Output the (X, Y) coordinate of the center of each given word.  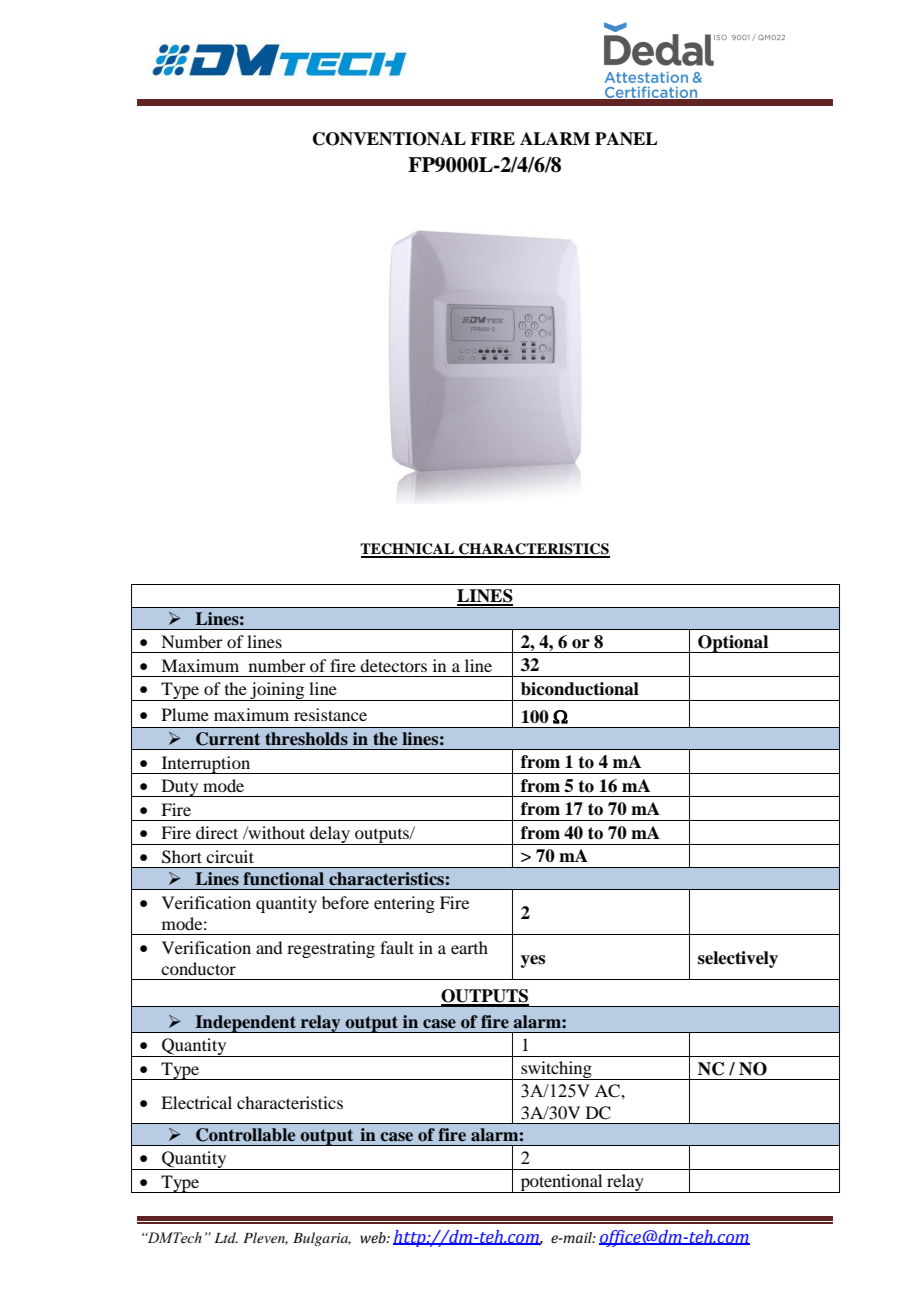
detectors (393, 665)
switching (556, 1070)
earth (469, 947)
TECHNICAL (408, 550)
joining (277, 691)
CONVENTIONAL (389, 139)
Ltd (226, 1237)
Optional (733, 644)
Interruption (206, 765)
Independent (245, 1024)
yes (533, 961)
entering (404, 904)
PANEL (626, 138)
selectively (738, 959)
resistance (330, 714)
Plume (185, 714)
